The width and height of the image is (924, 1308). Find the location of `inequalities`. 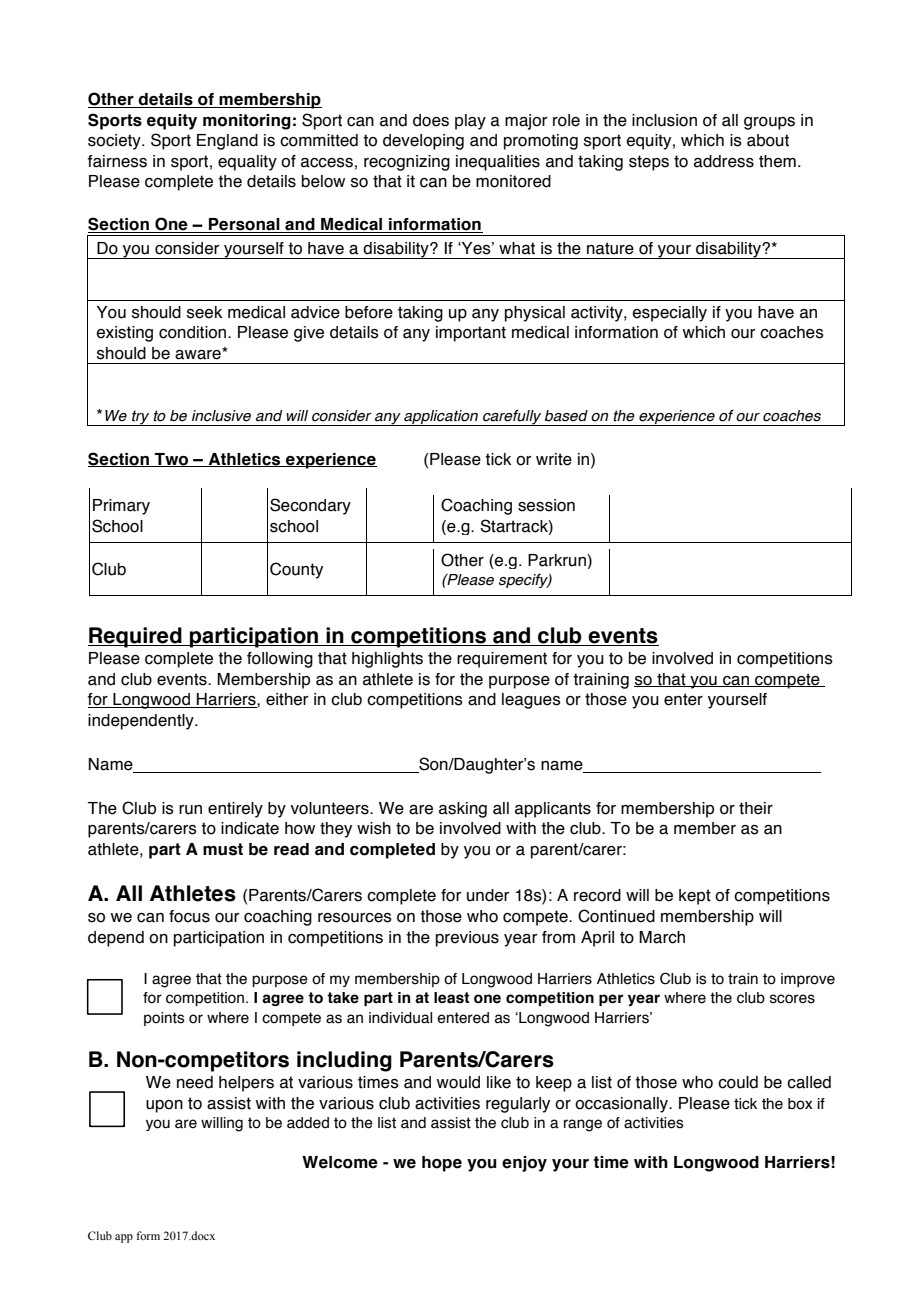

inequalities is located at coordinates (498, 163).
